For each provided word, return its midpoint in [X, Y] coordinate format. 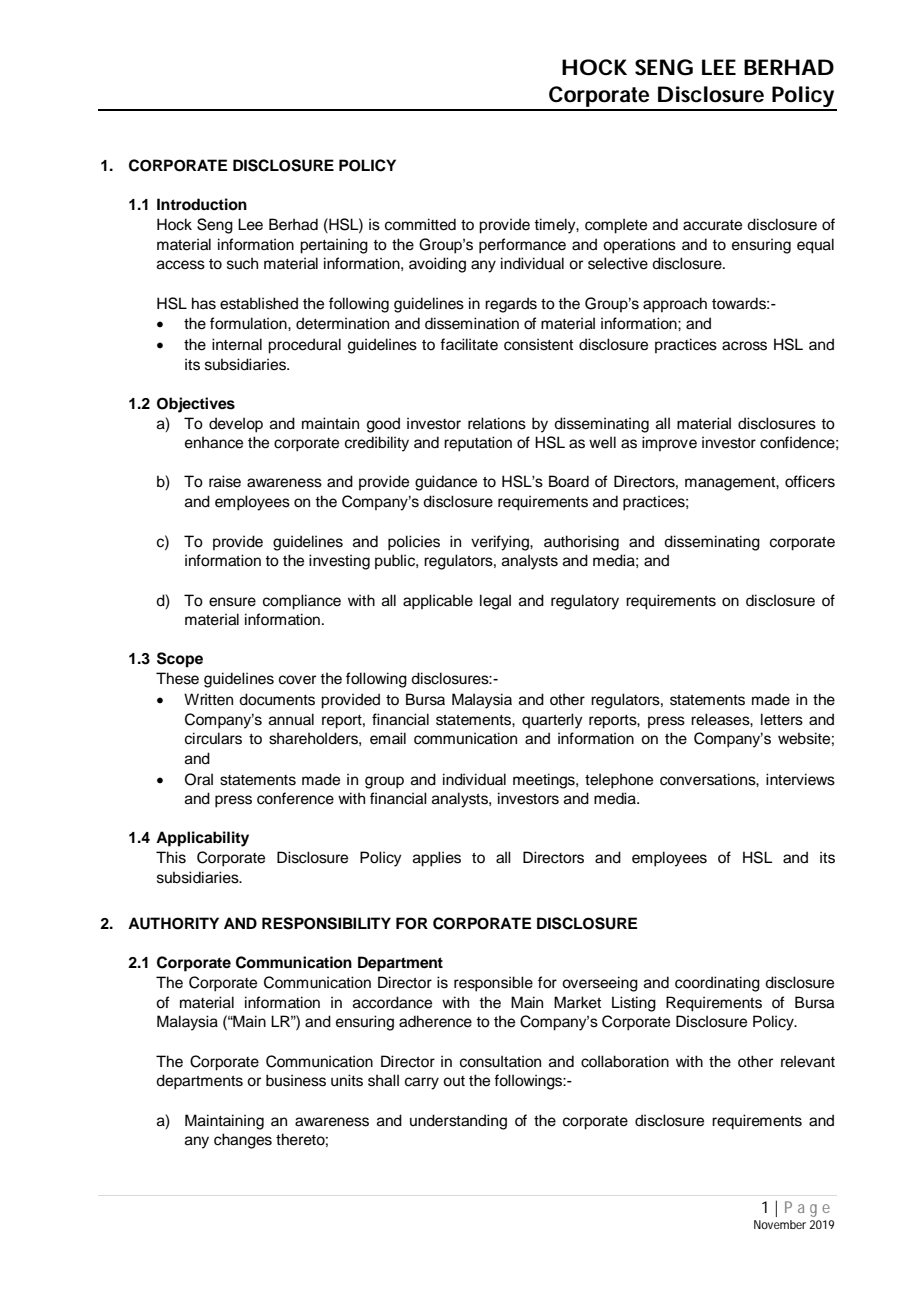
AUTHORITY [173, 923]
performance [522, 246]
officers [810, 481]
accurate [712, 225]
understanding [458, 1122]
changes [243, 1141]
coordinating [717, 984]
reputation [478, 444]
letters [782, 719]
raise [225, 481]
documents [277, 699]
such [242, 263]
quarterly [552, 721]
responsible [493, 984]
